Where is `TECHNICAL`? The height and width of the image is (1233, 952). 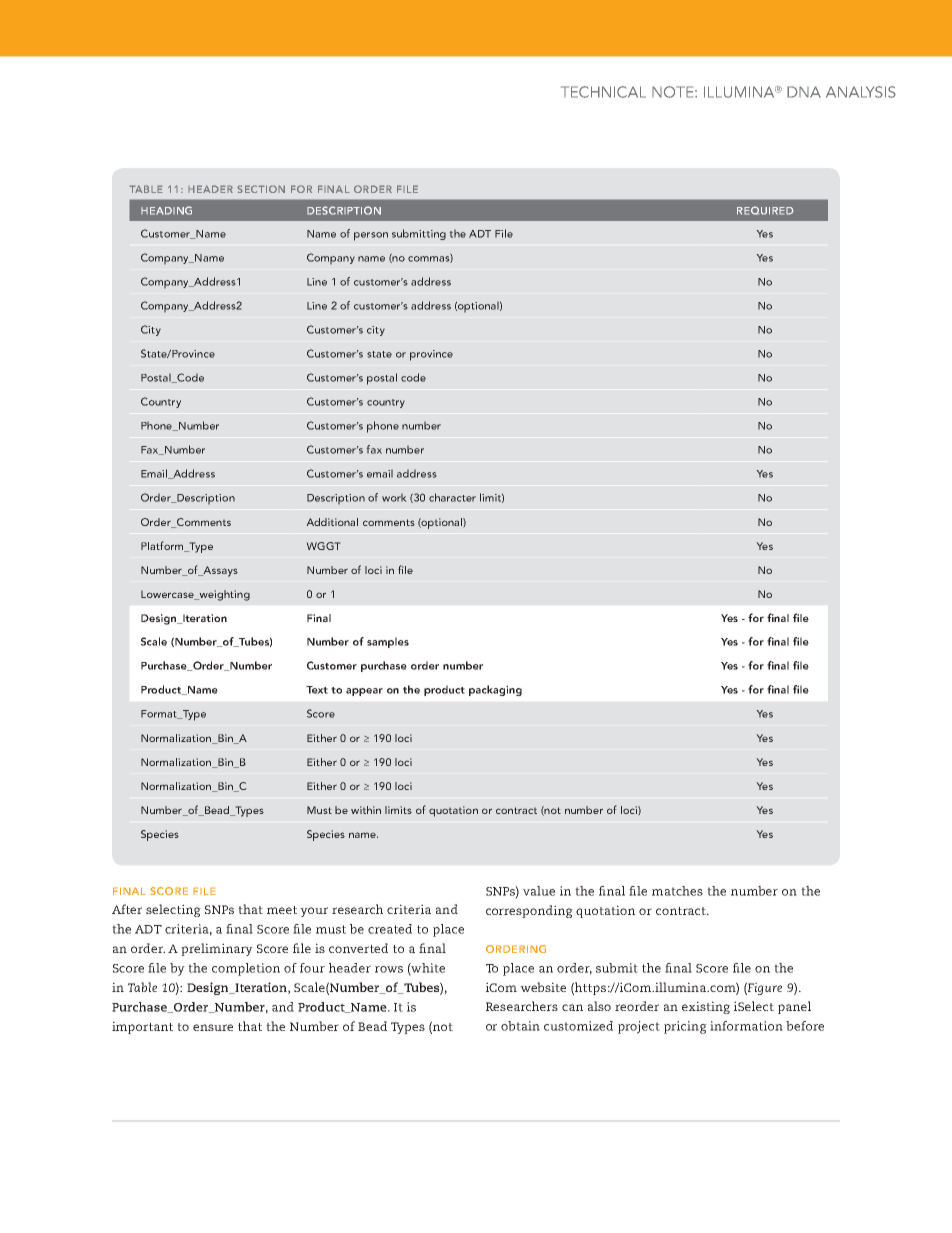
TECHNICAL is located at coordinates (603, 92).
